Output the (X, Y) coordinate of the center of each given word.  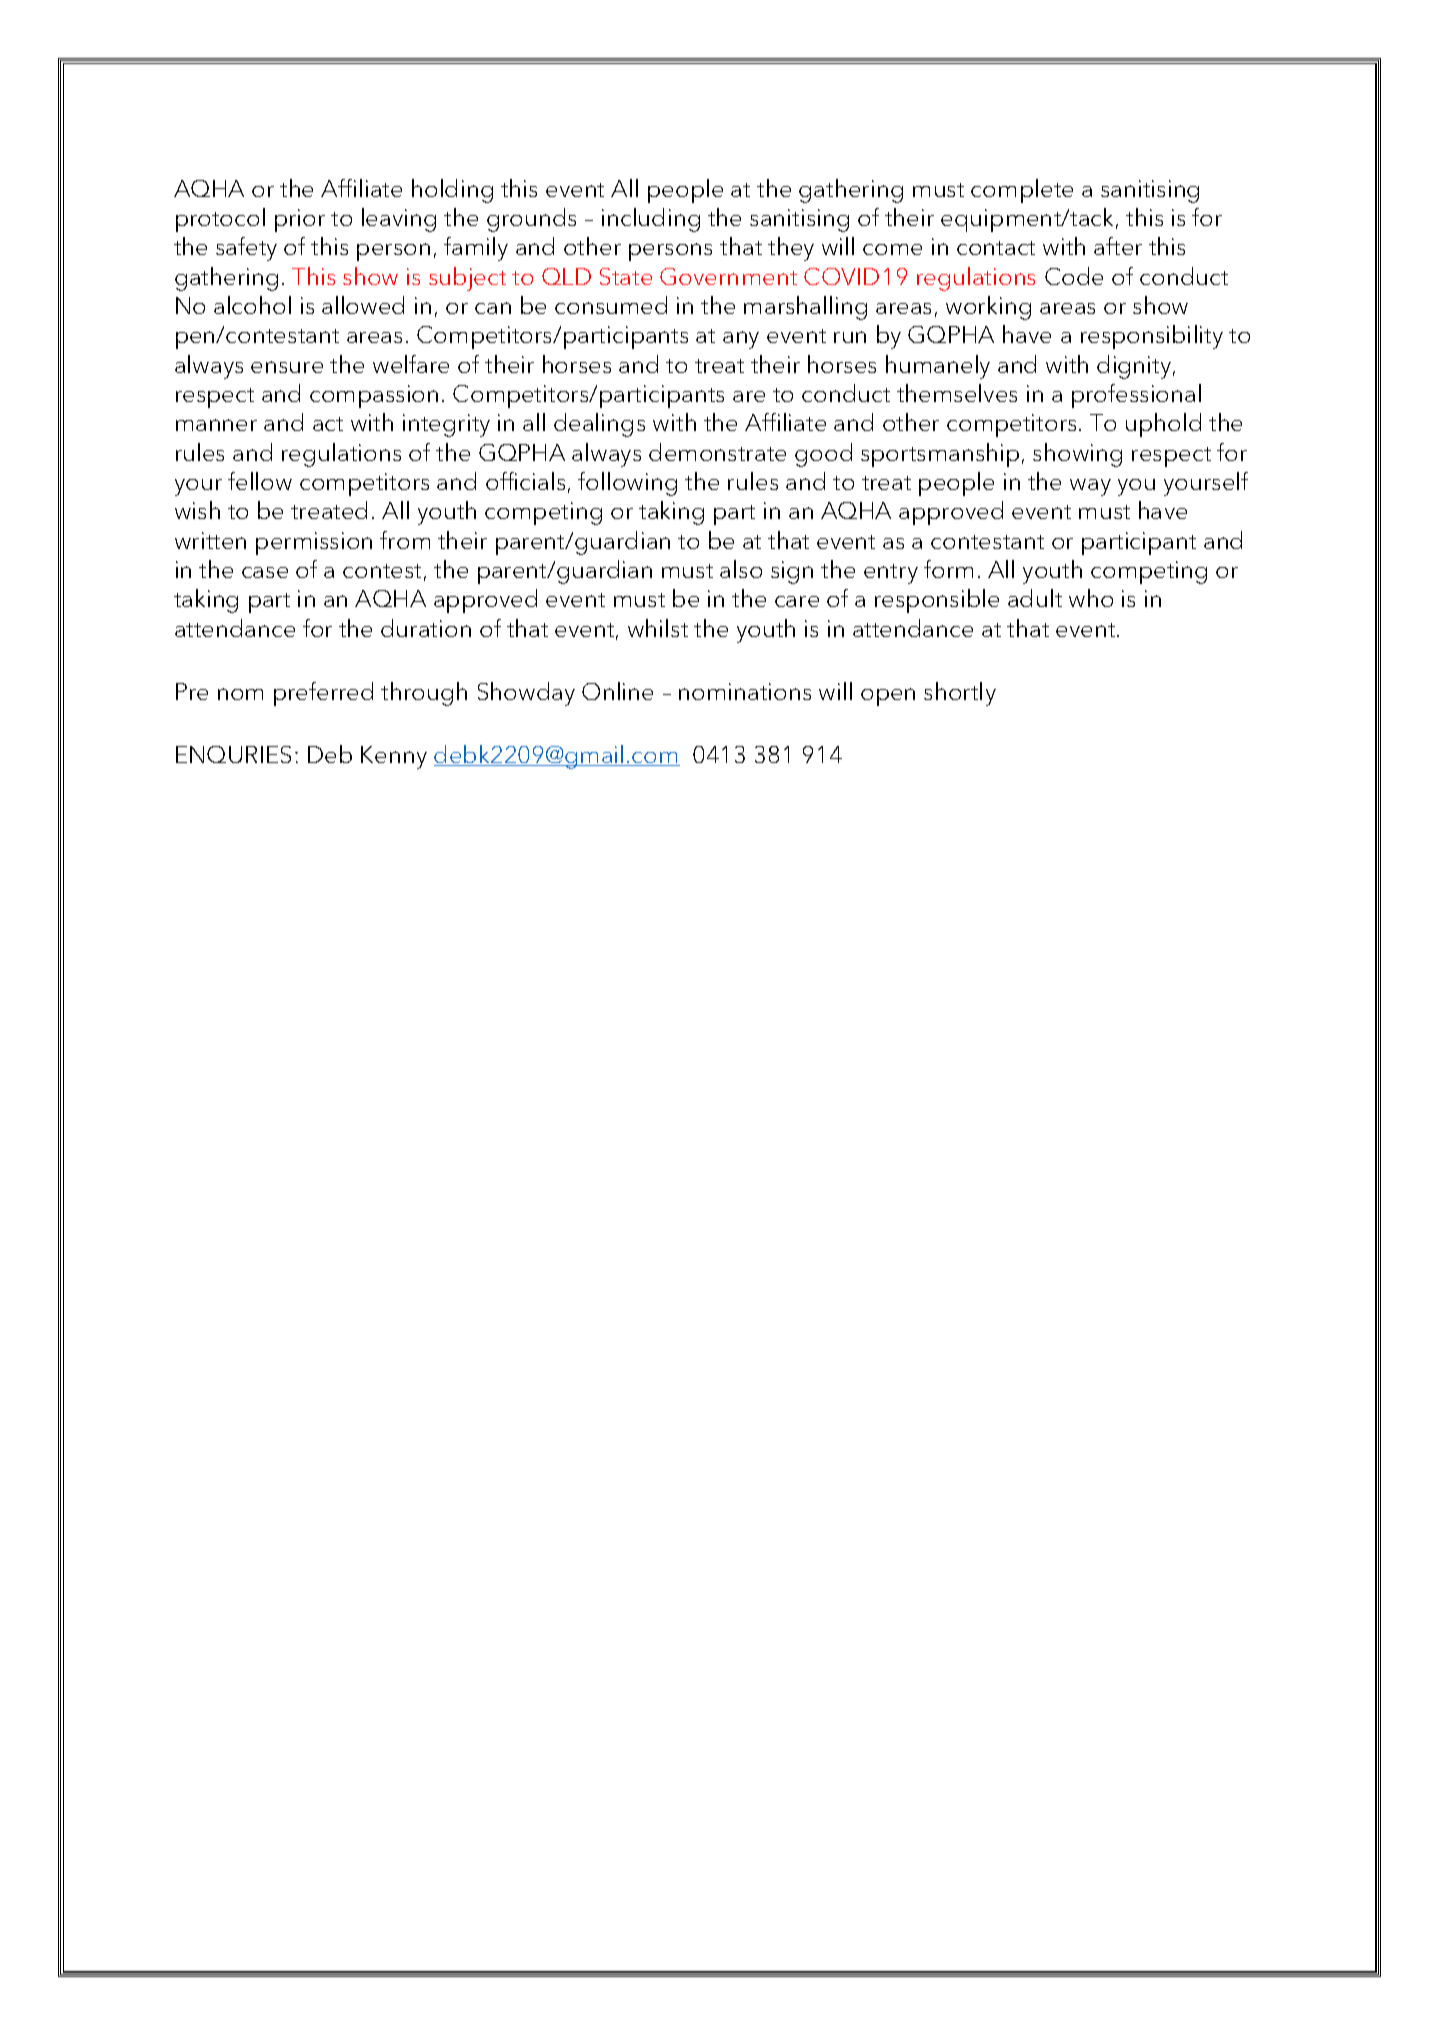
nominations (745, 691)
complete (1022, 191)
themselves (957, 393)
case (265, 572)
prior (300, 220)
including (651, 220)
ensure (287, 367)
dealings (599, 425)
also (741, 569)
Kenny (394, 757)
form (948, 569)
